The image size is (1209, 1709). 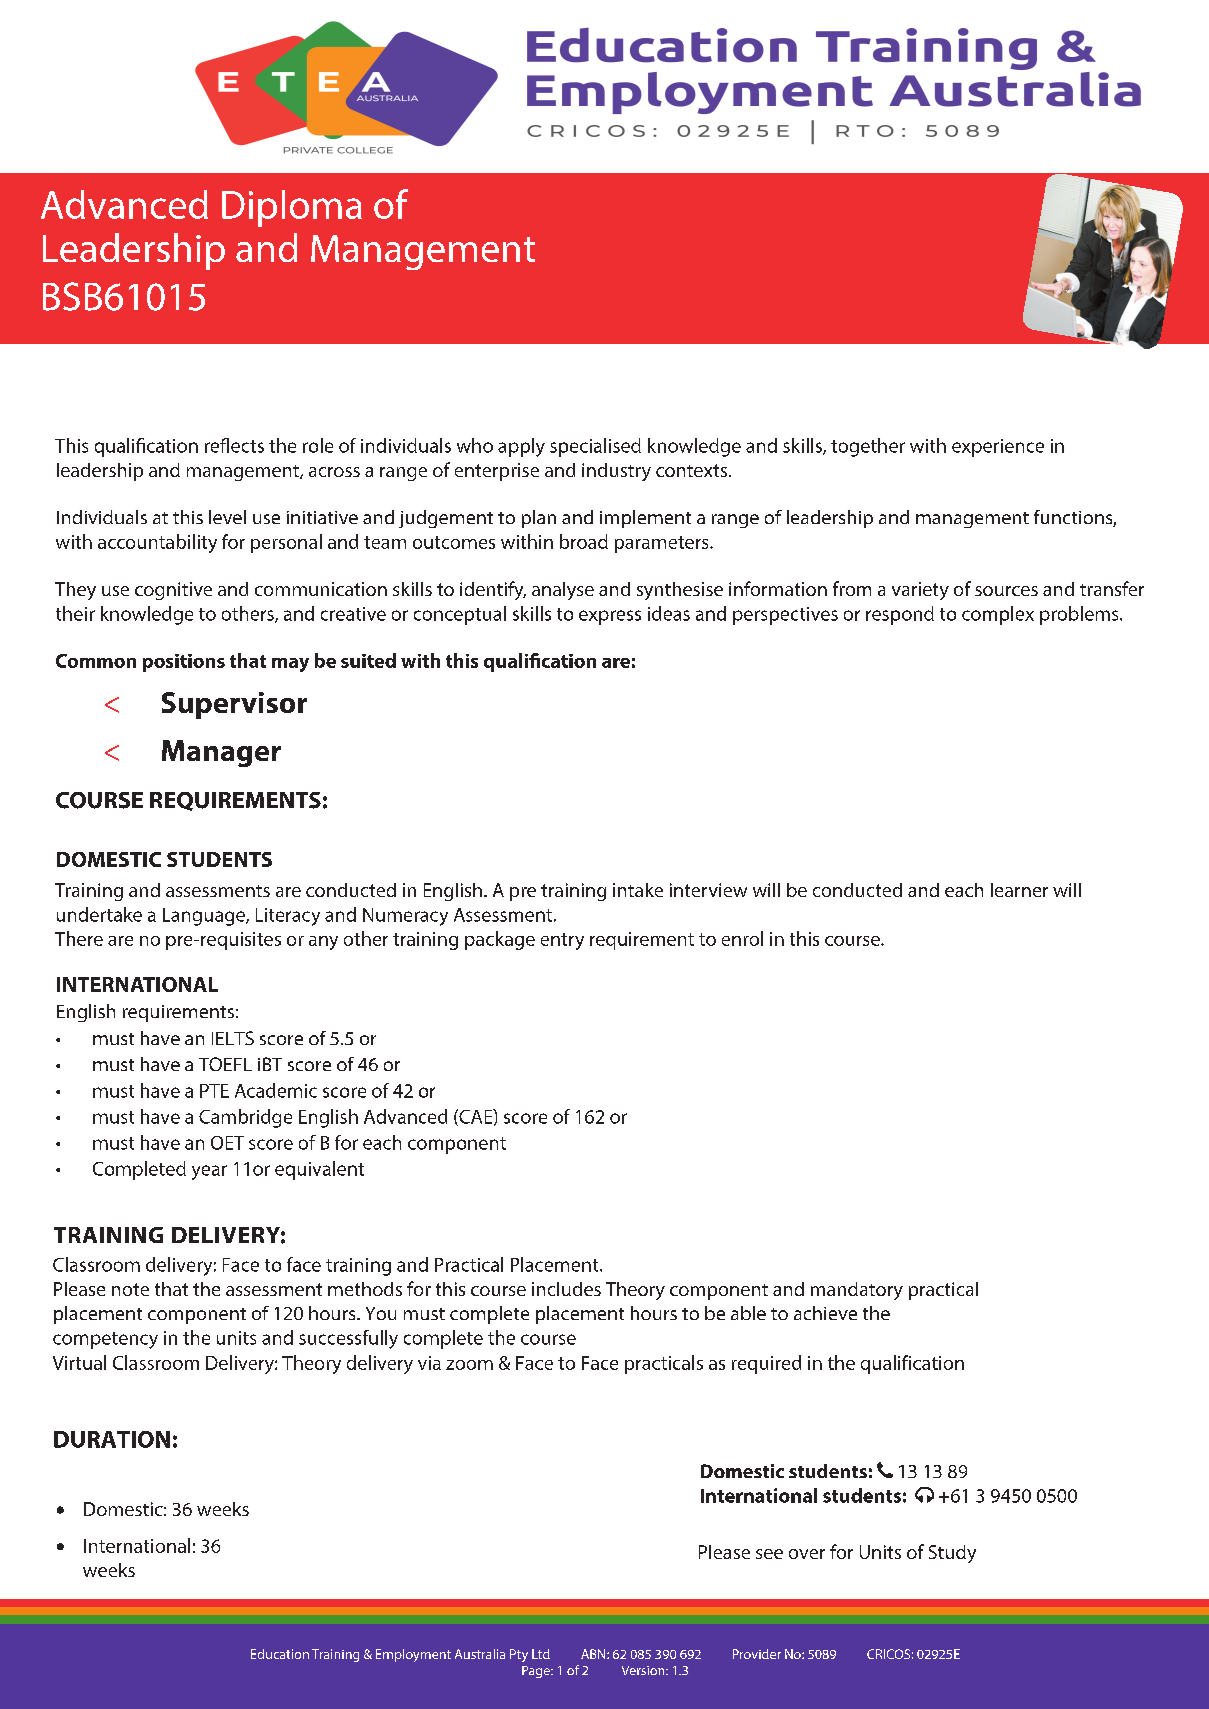 I want to click on year, so click(x=209, y=1172).
